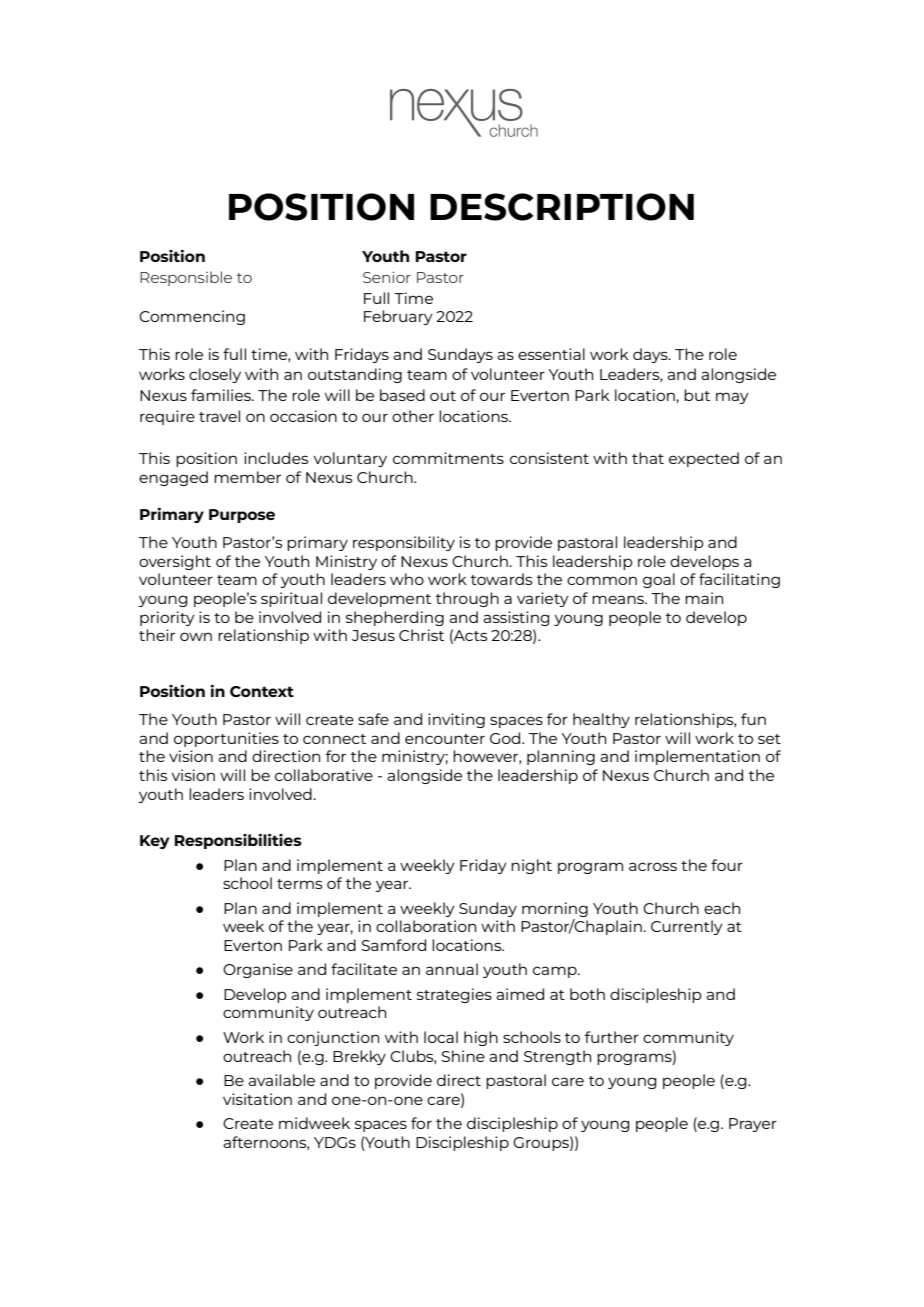 This page has height=1307, width=924. I want to click on Senior, so click(387, 277).
